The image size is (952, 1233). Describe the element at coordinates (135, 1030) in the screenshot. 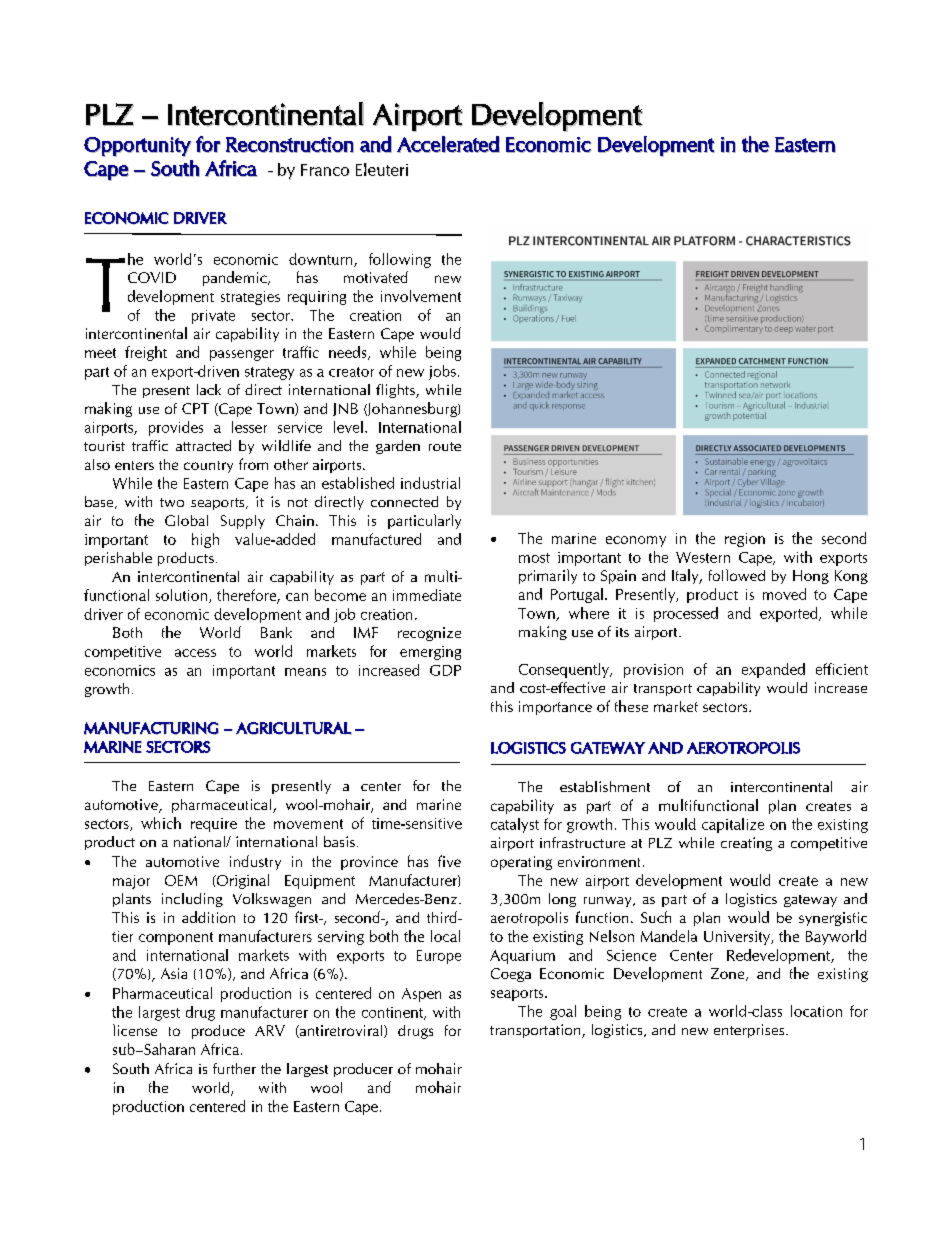

I see `license` at that location.
